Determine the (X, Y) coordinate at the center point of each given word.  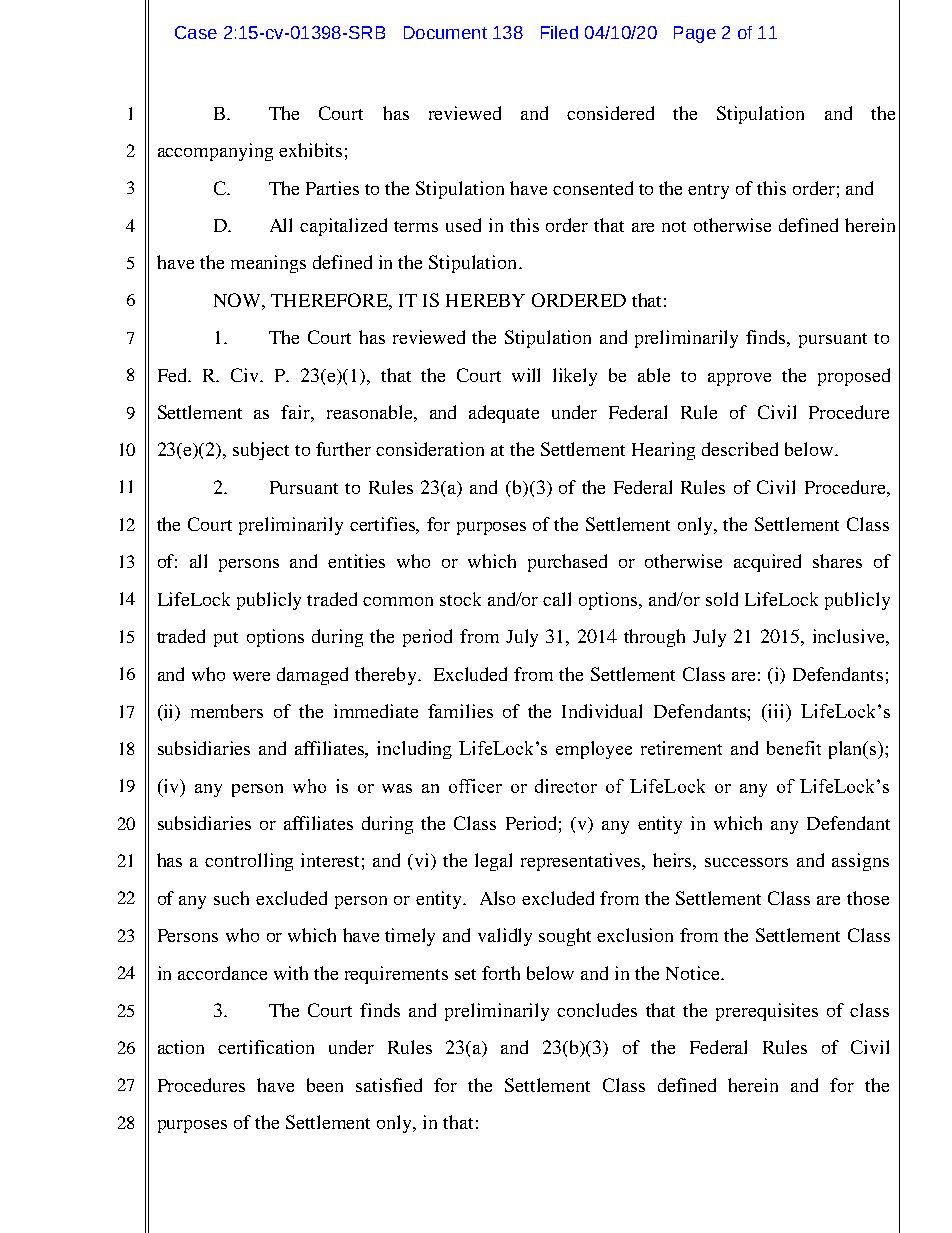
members (227, 711)
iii (776, 711)
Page (695, 34)
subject (261, 451)
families (460, 711)
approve (739, 379)
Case (196, 32)
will (526, 375)
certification (266, 1047)
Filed (559, 32)
